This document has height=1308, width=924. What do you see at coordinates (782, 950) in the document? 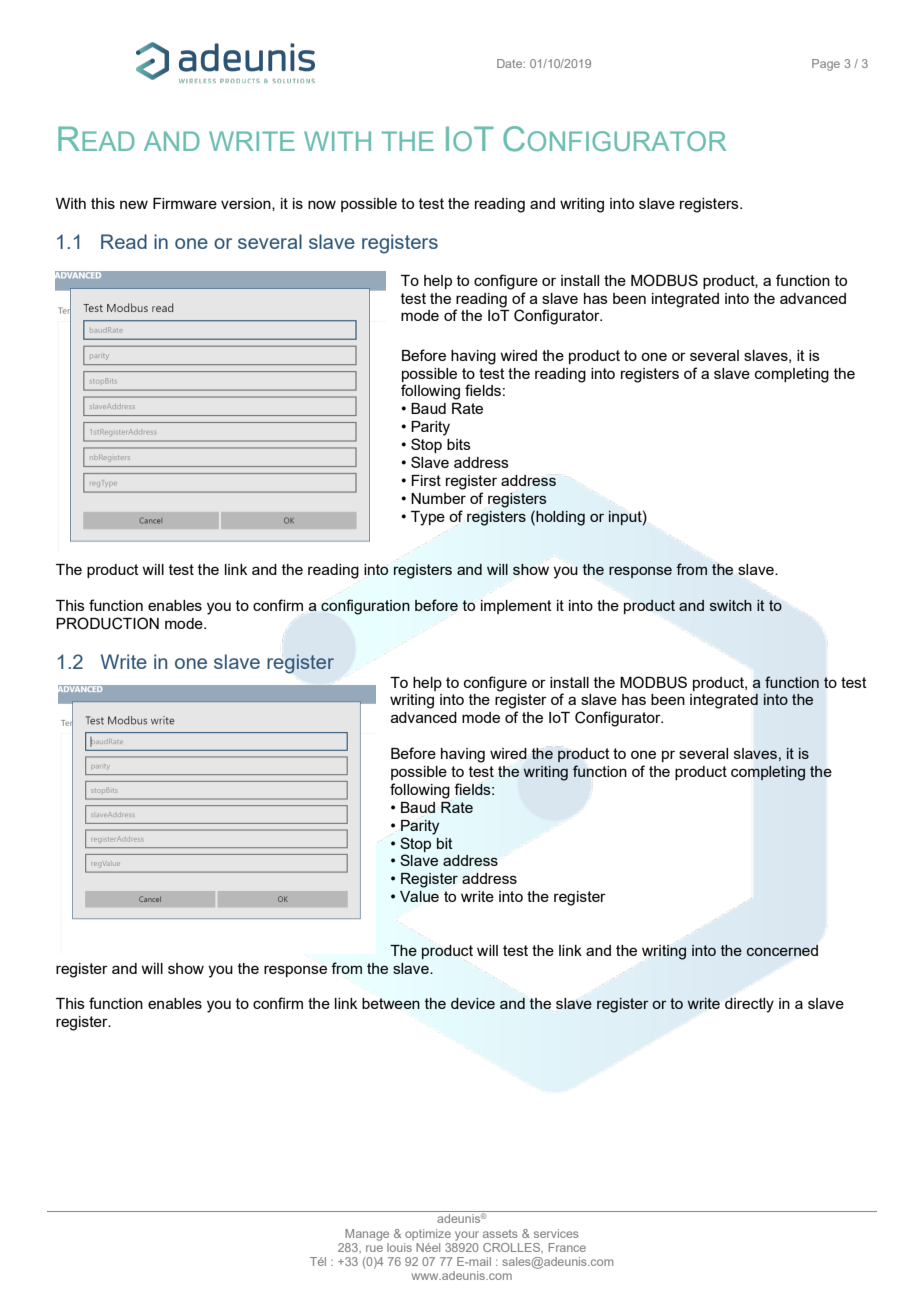
I see `concerned` at bounding box center [782, 950].
